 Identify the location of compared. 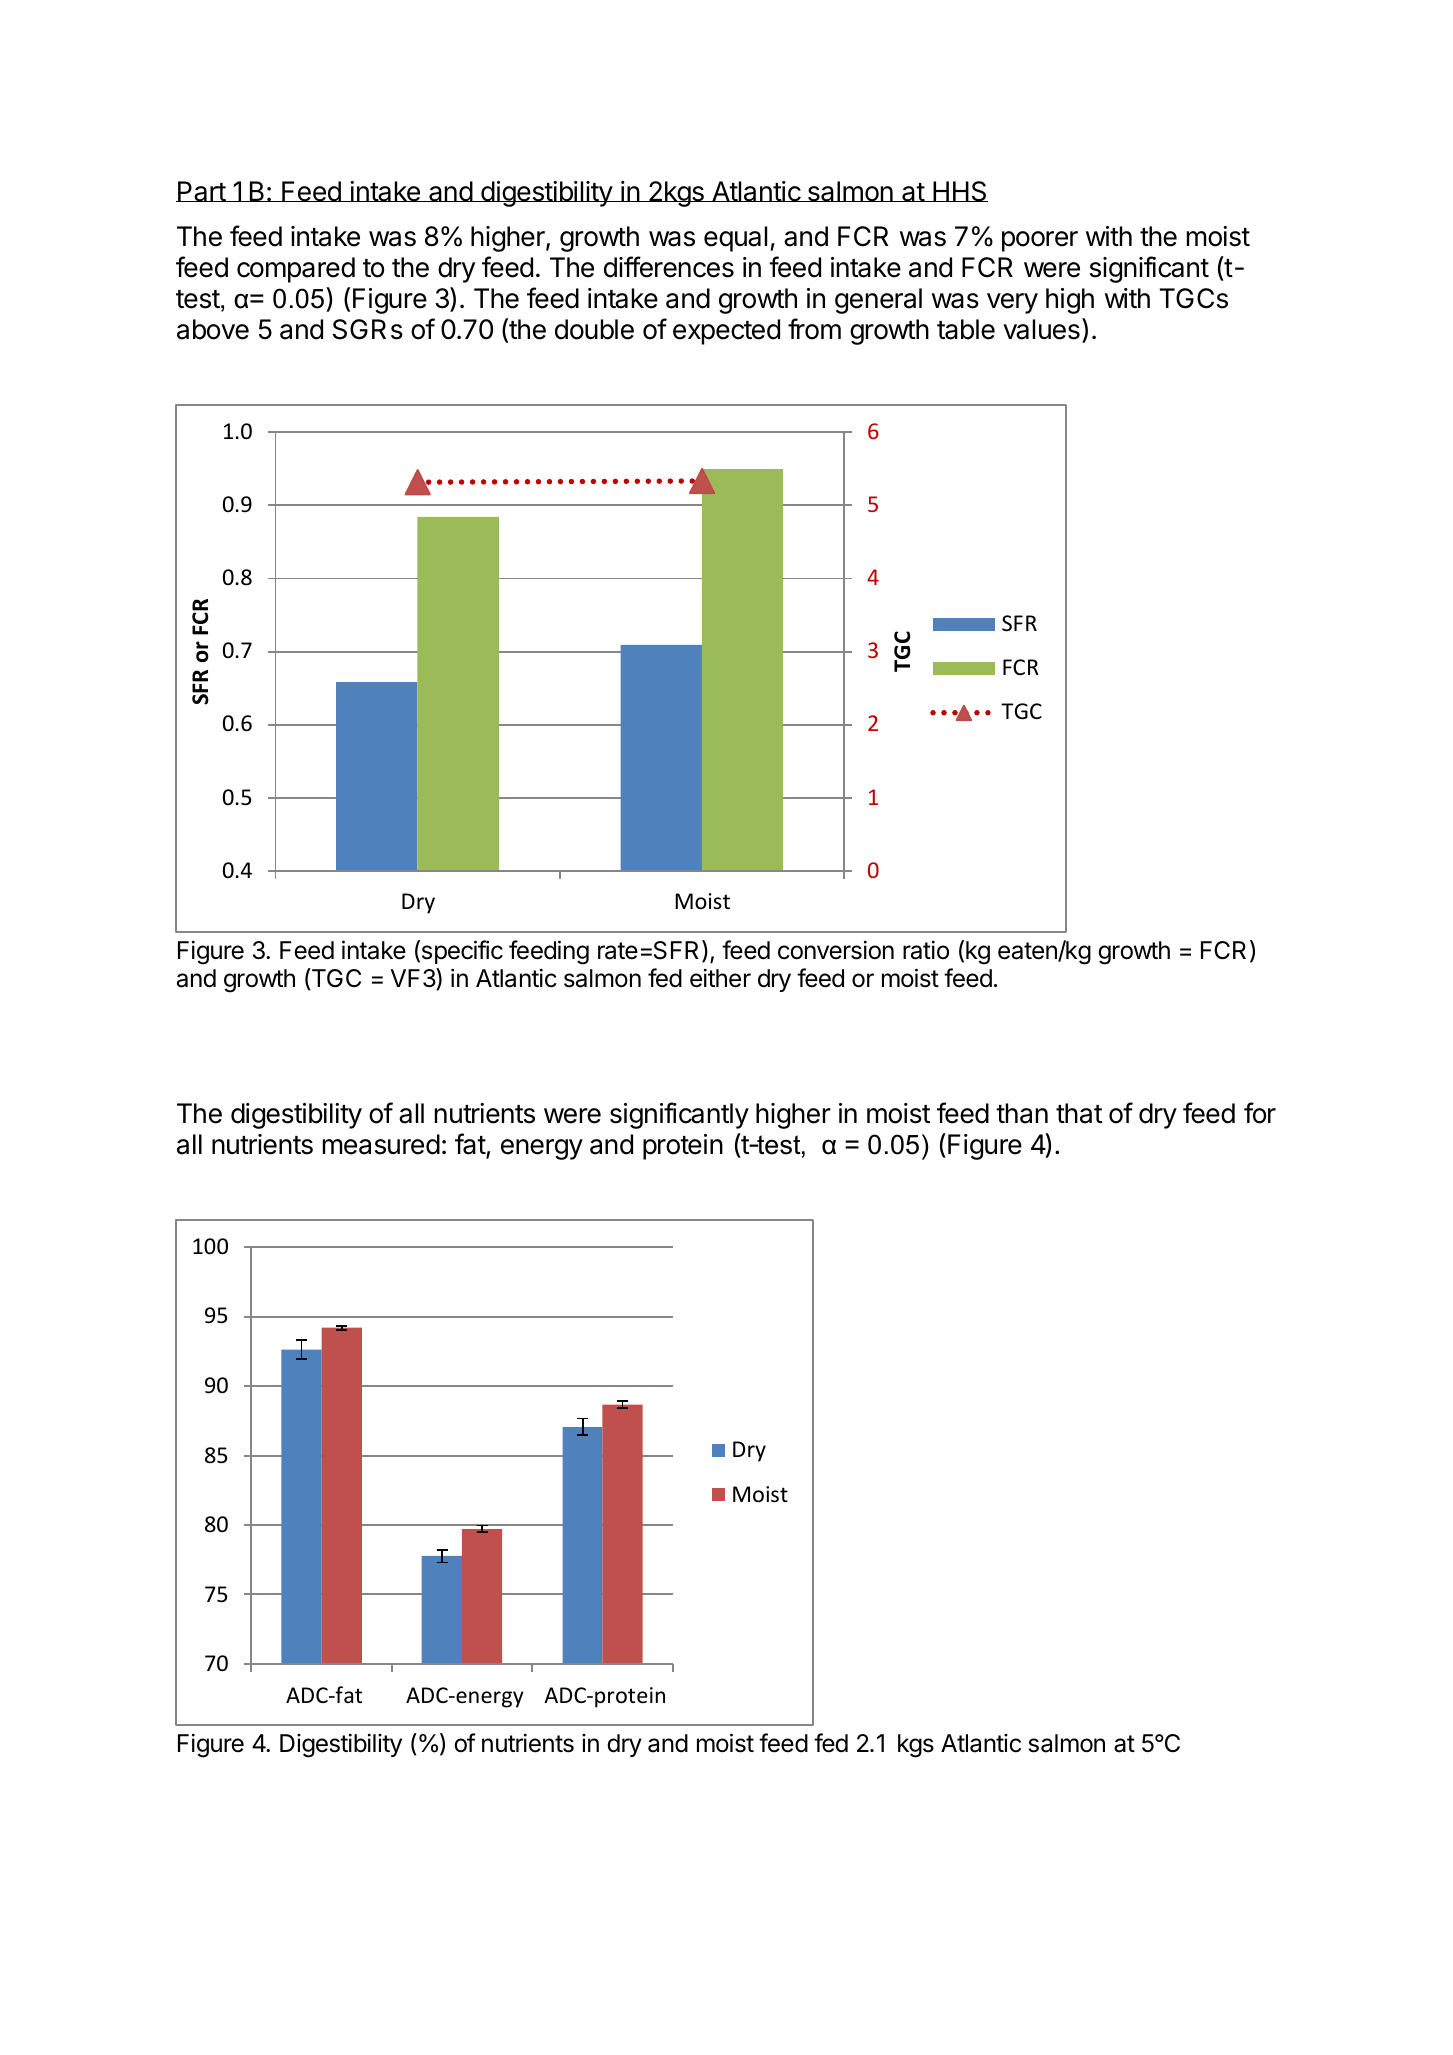
(296, 270).
